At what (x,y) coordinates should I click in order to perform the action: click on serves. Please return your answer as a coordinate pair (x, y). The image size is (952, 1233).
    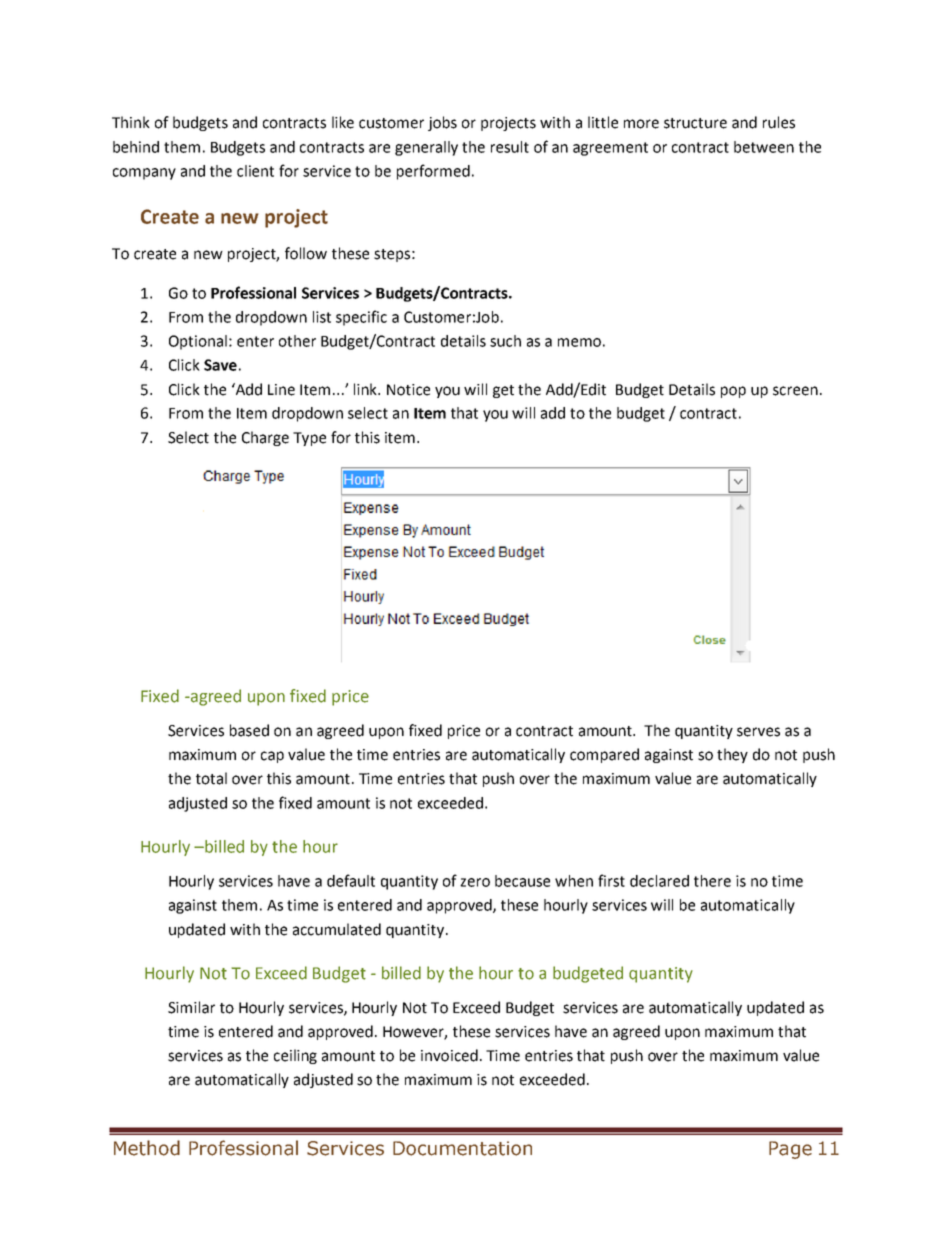
    Looking at the image, I should click on (758, 732).
